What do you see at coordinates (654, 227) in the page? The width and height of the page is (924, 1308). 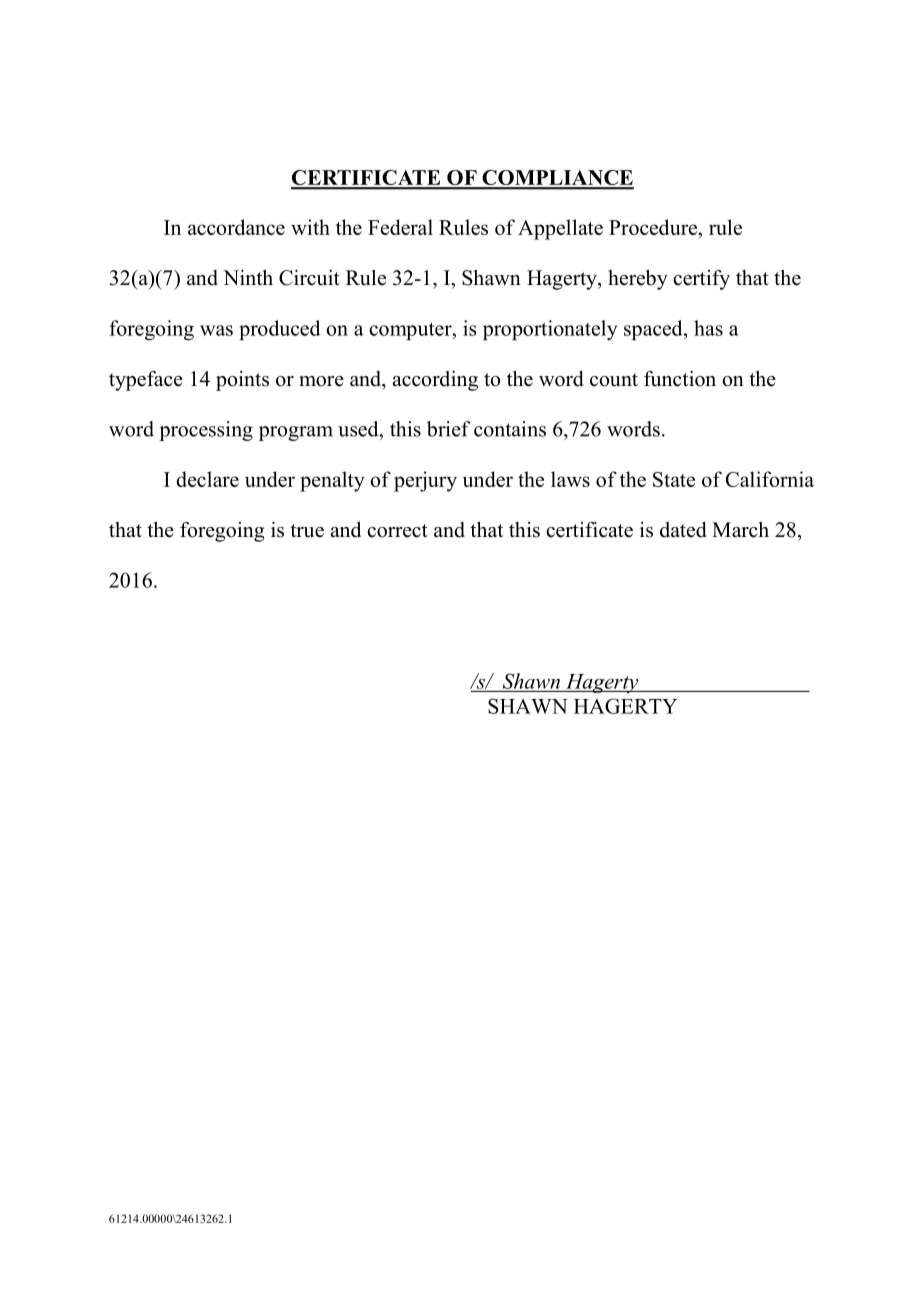 I see `Procedure` at bounding box center [654, 227].
